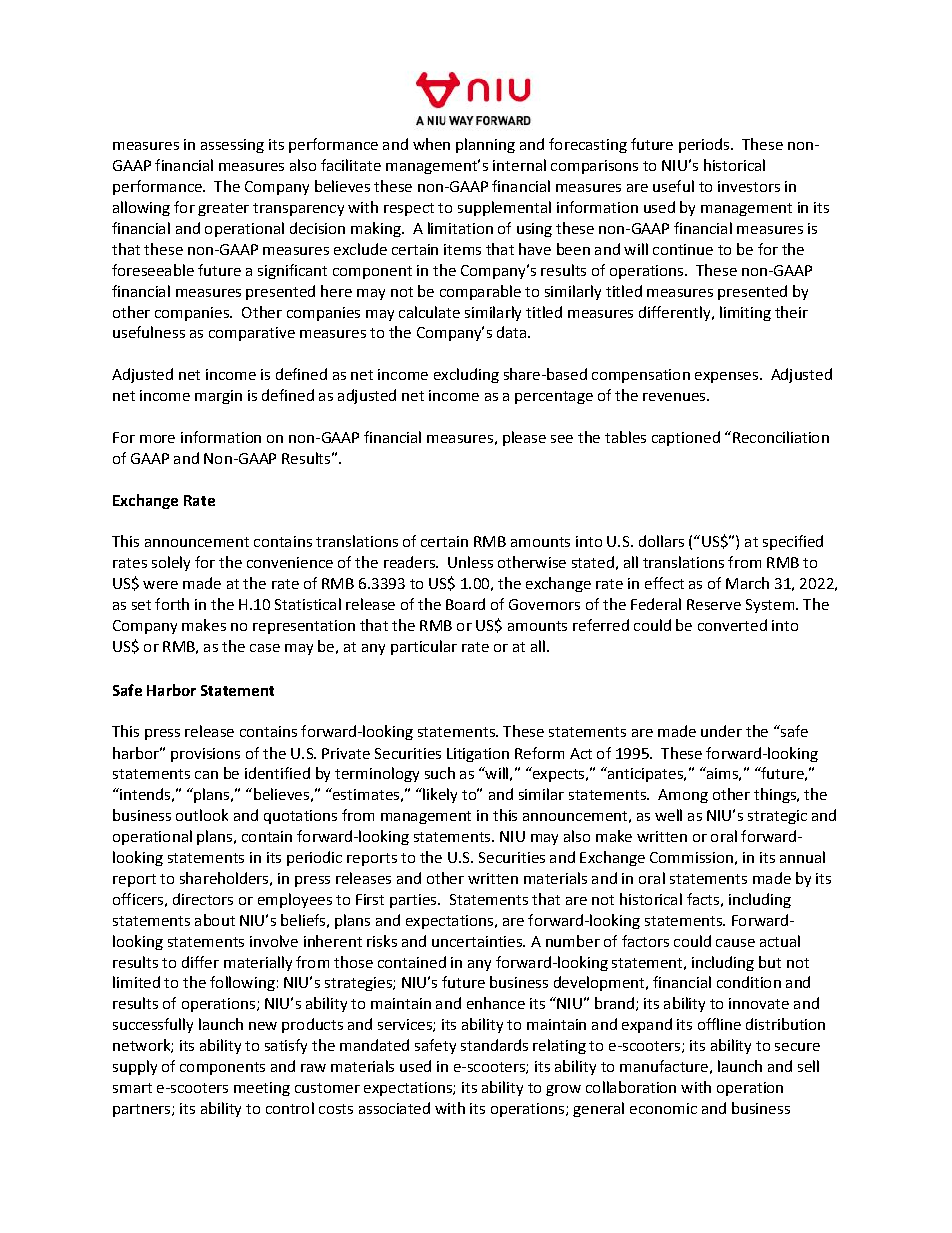 The height and width of the screenshot is (1233, 952). Describe the element at coordinates (726, 377) in the screenshot. I see `expenses` at that location.
